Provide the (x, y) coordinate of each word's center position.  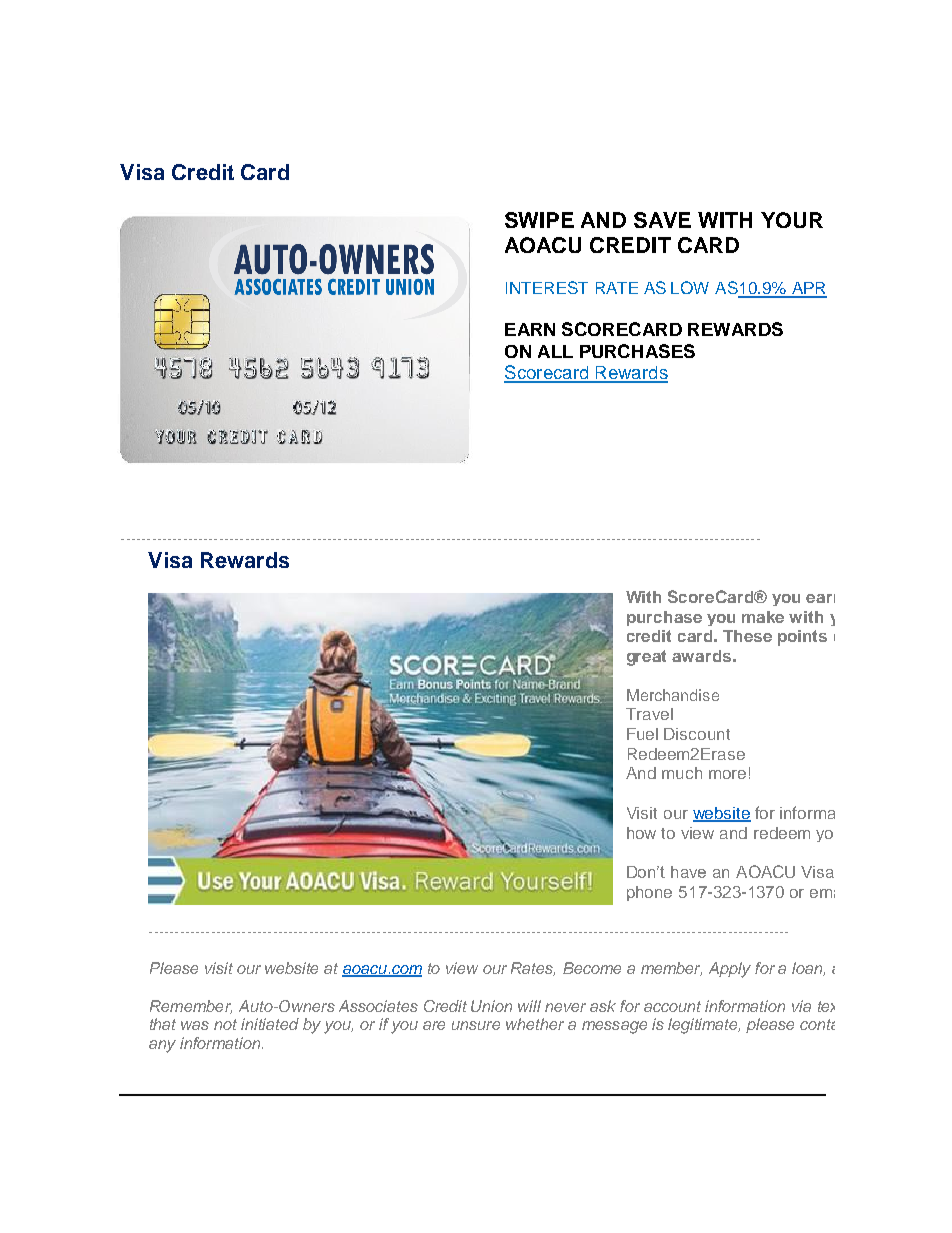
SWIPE (539, 220)
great (646, 658)
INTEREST (547, 287)
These (747, 636)
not (225, 1024)
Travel (649, 714)
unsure (476, 1025)
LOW (690, 287)
